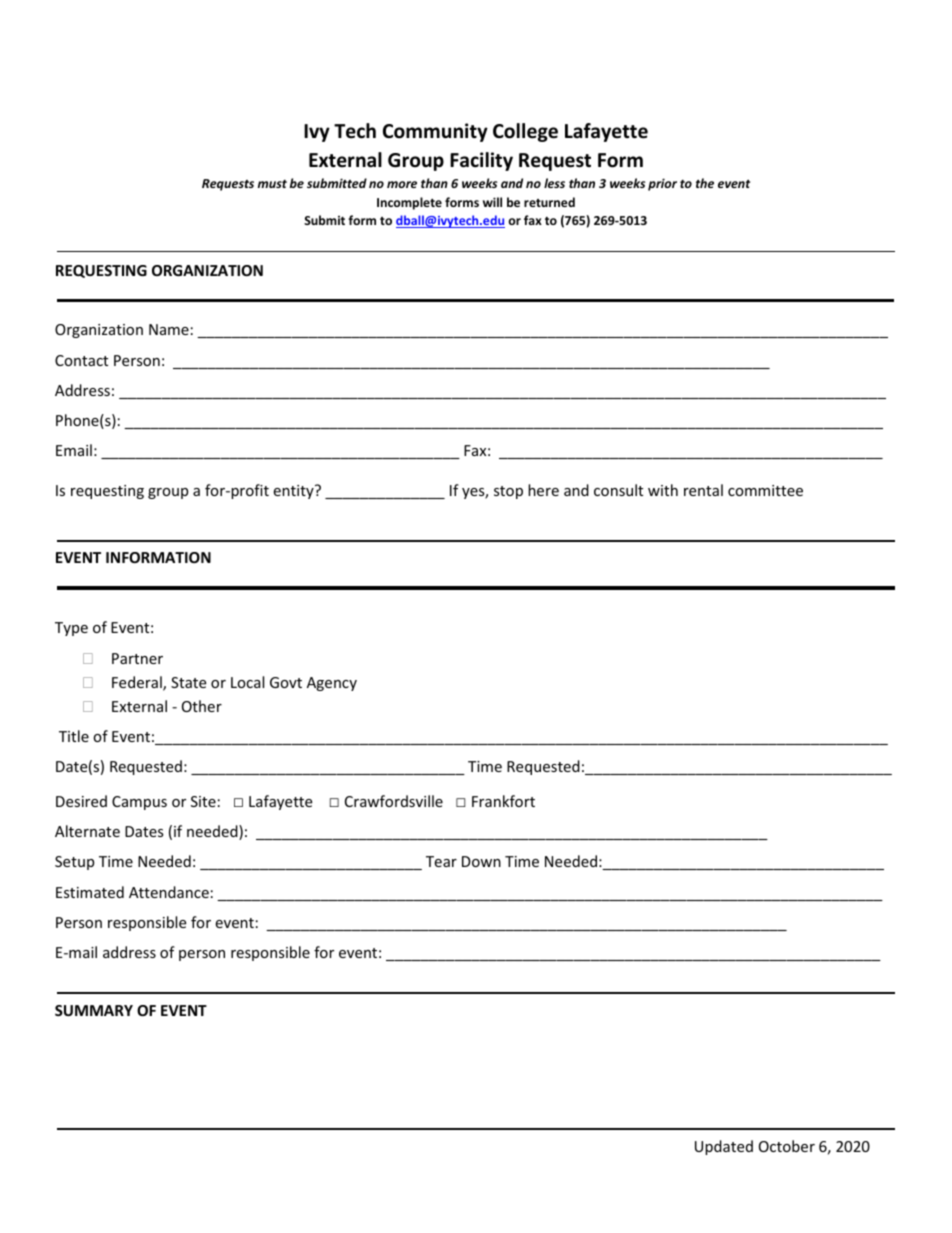 Image resolution: width=952 pixels, height=1233 pixels. I want to click on more, so click(402, 184).
